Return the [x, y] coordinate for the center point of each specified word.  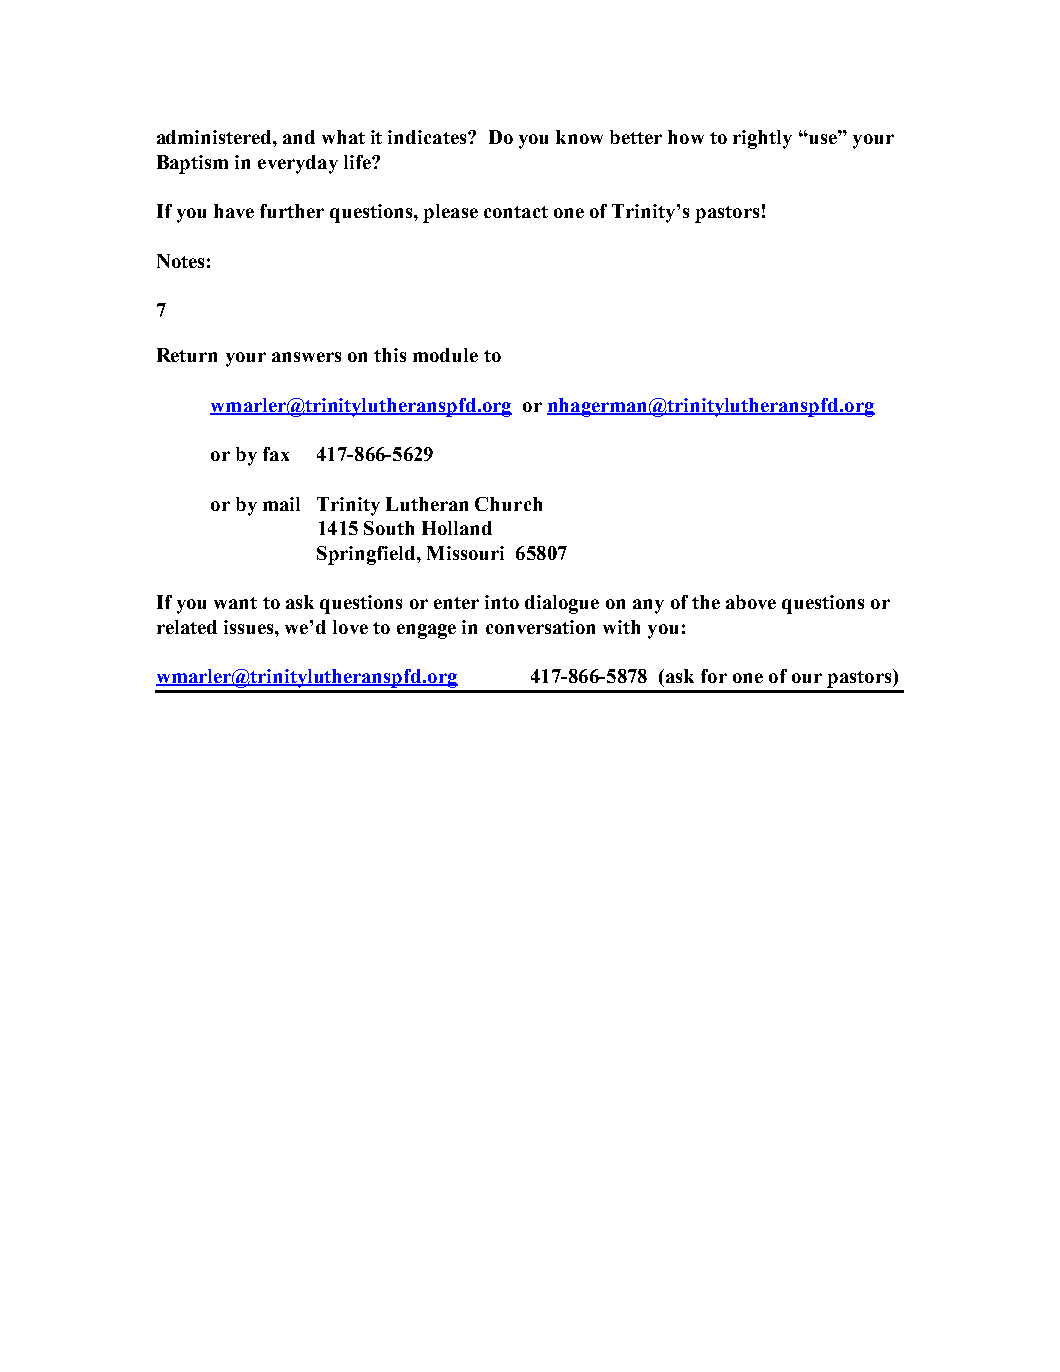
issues [250, 627]
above [751, 602]
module [445, 355]
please [450, 213]
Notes [180, 261]
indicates [428, 137]
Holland [457, 528]
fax [276, 454]
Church [508, 504]
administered [215, 137]
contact [516, 212]
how [686, 137]
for [714, 676]
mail [281, 504]
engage [426, 631]
